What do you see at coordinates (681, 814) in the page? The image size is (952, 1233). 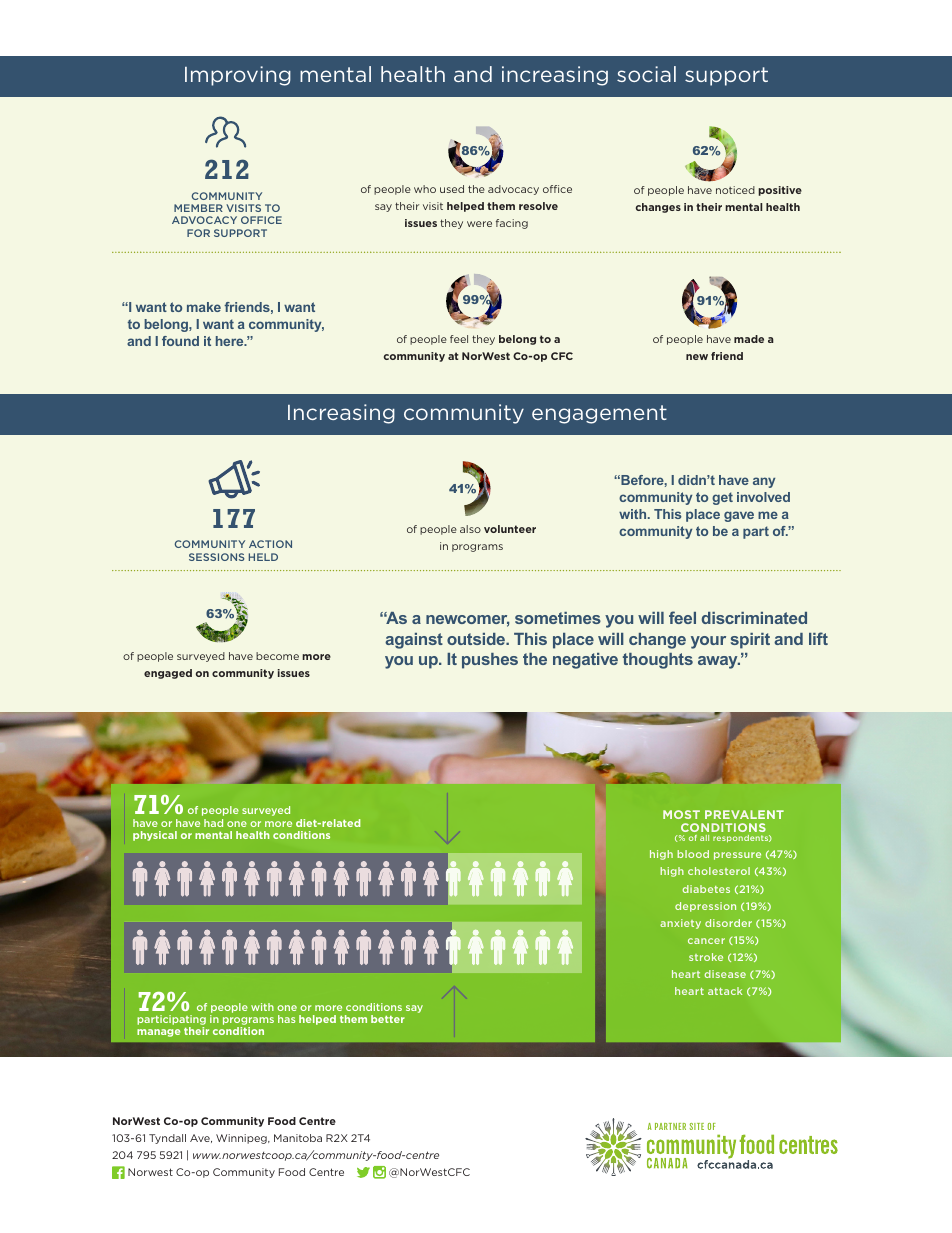 I see `MOST` at bounding box center [681, 814].
